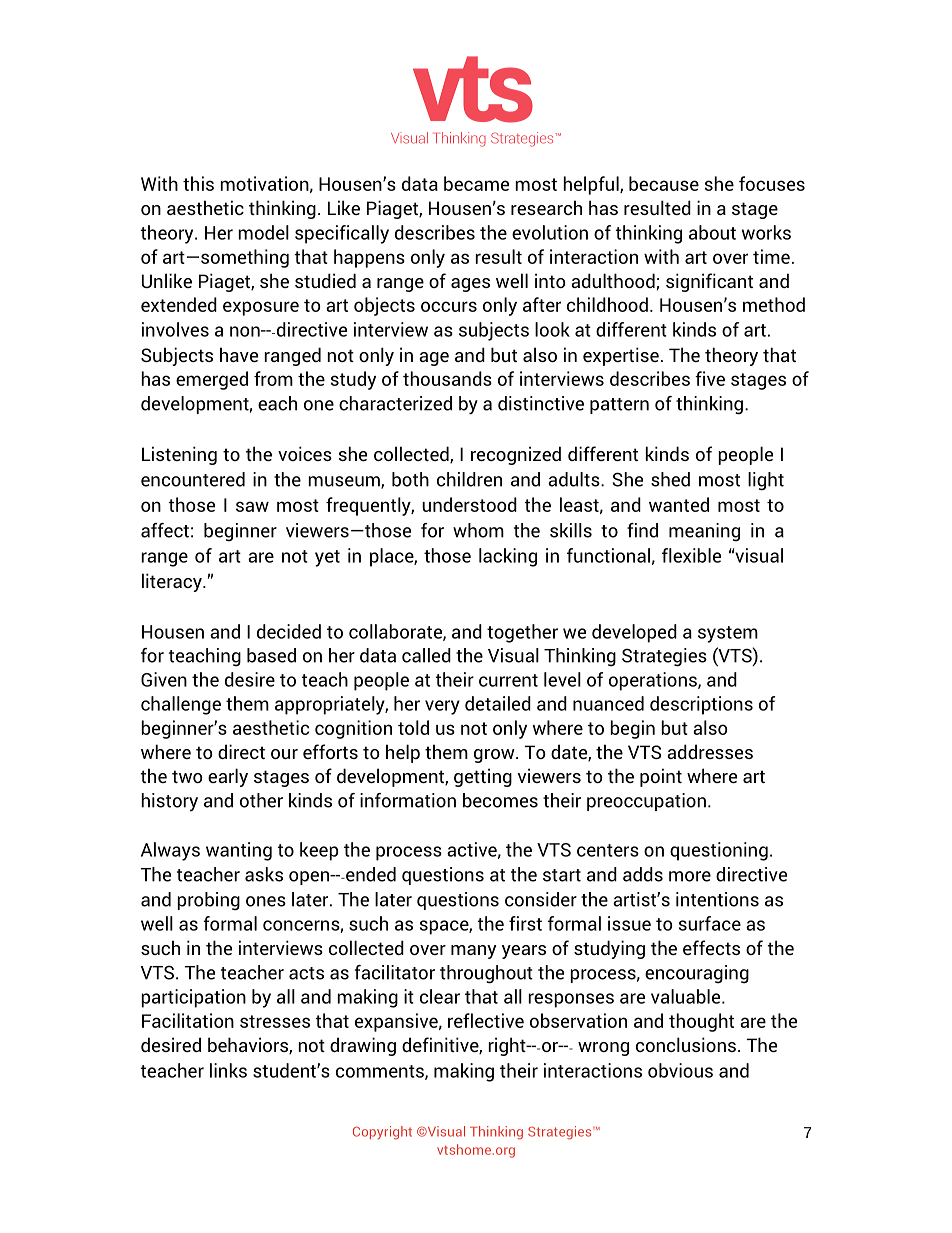 Image resolution: width=952 pixels, height=1233 pixels. What do you see at coordinates (476, 183) in the document?
I see `became` at bounding box center [476, 183].
